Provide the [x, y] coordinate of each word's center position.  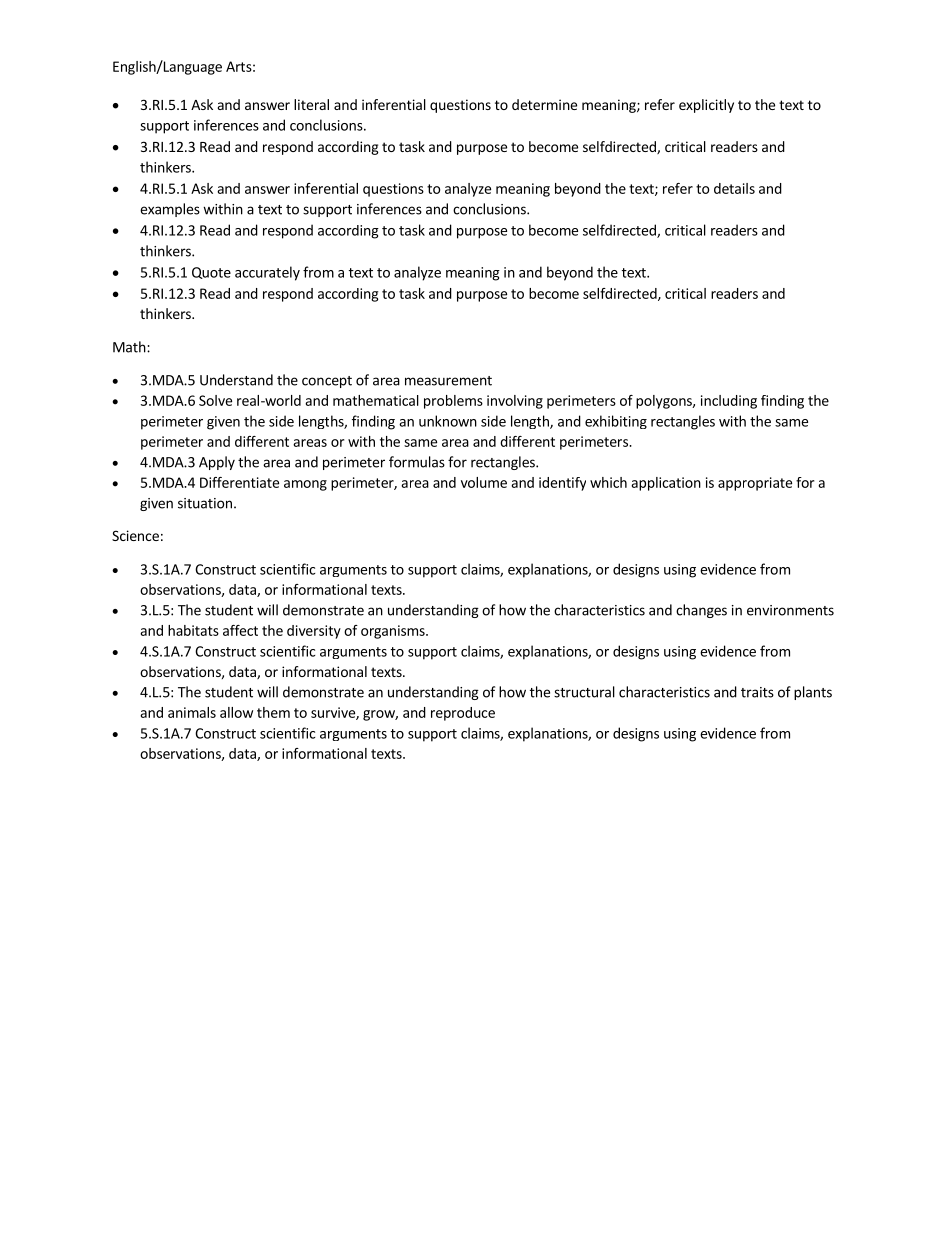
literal [311, 104]
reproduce [463, 714]
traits [757, 692]
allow [236, 712]
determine [544, 104]
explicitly [706, 106]
